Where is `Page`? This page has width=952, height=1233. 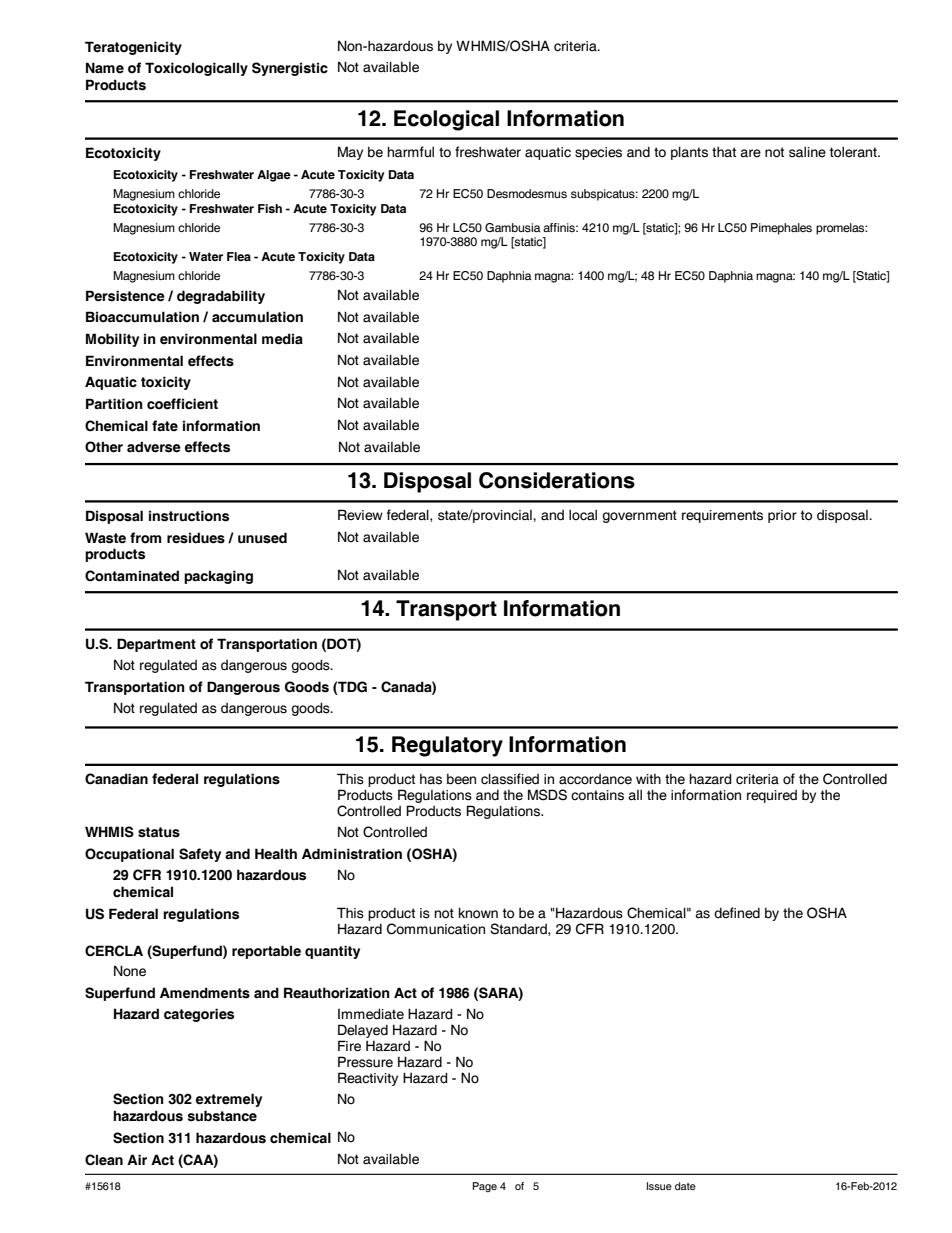
Page is located at coordinates (485, 1187).
